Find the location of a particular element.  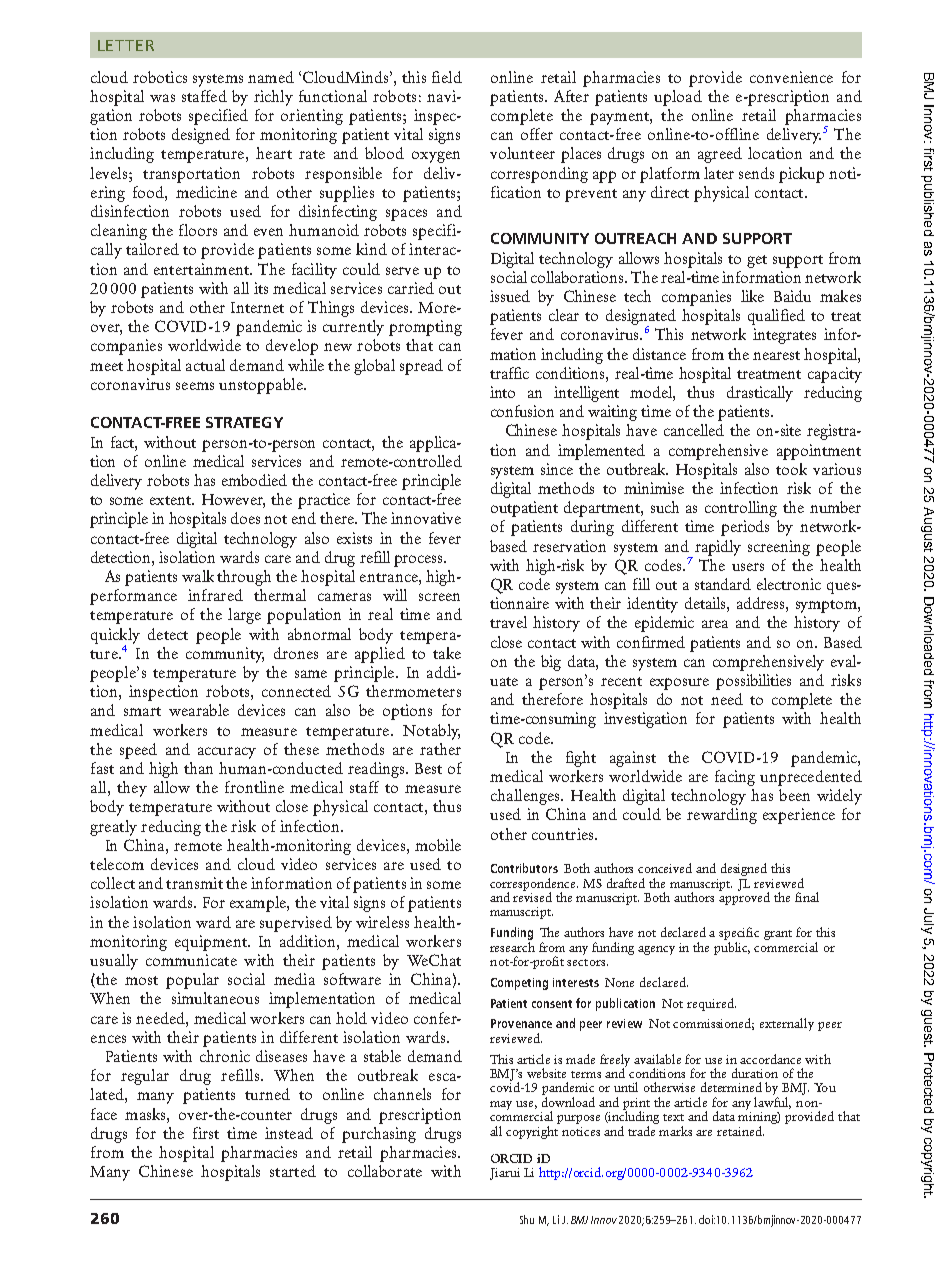

retained is located at coordinates (740, 1131).
